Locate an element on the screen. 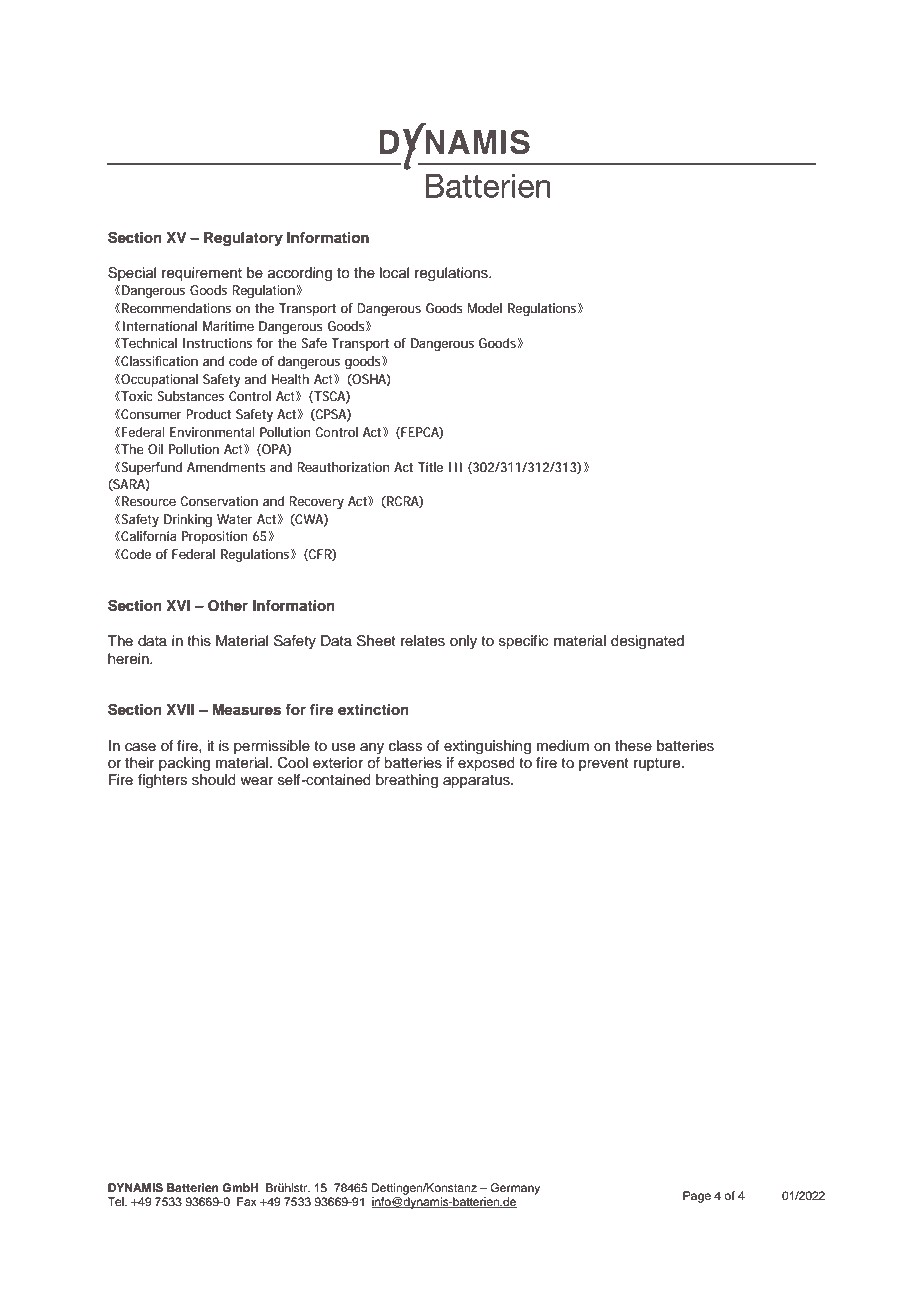 Image resolution: width=924 pixels, height=1308 pixels. extinction is located at coordinates (373, 710).
